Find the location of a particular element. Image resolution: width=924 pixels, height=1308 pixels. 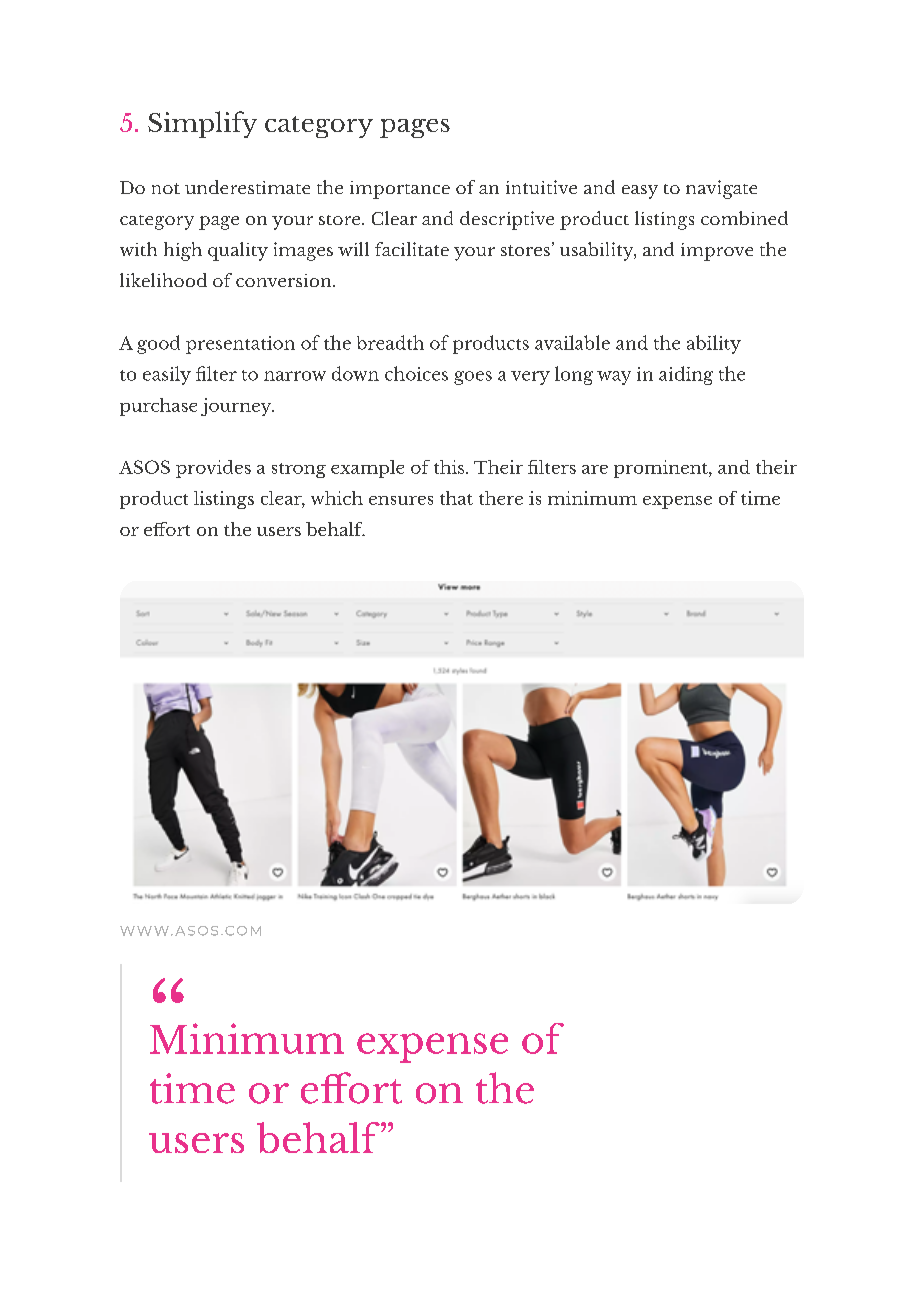

prominent is located at coordinates (662, 469).
